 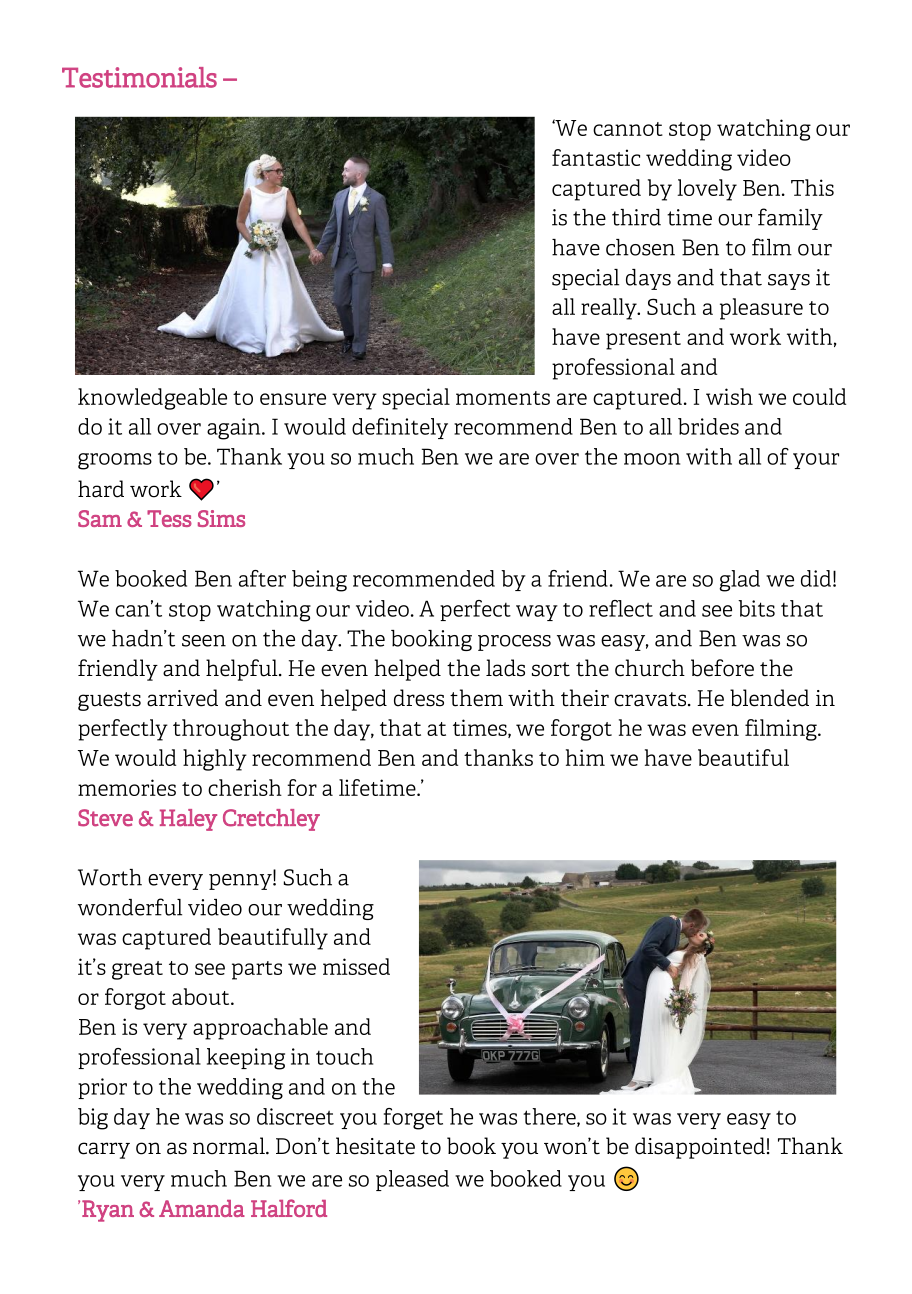 I want to click on before, so click(x=722, y=668).
